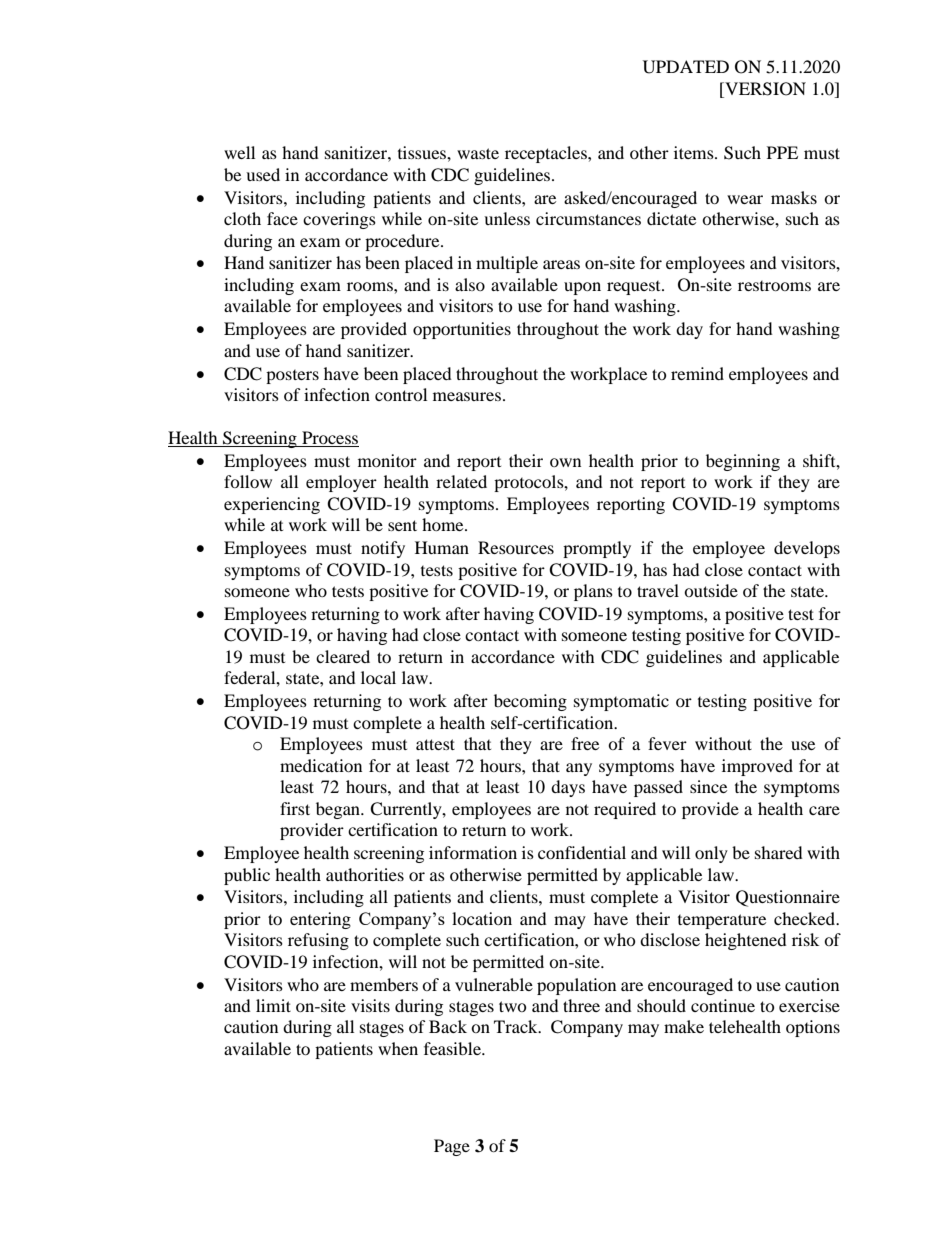 The height and width of the page is (1233, 952). I want to click on when, so click(398, 1048).
